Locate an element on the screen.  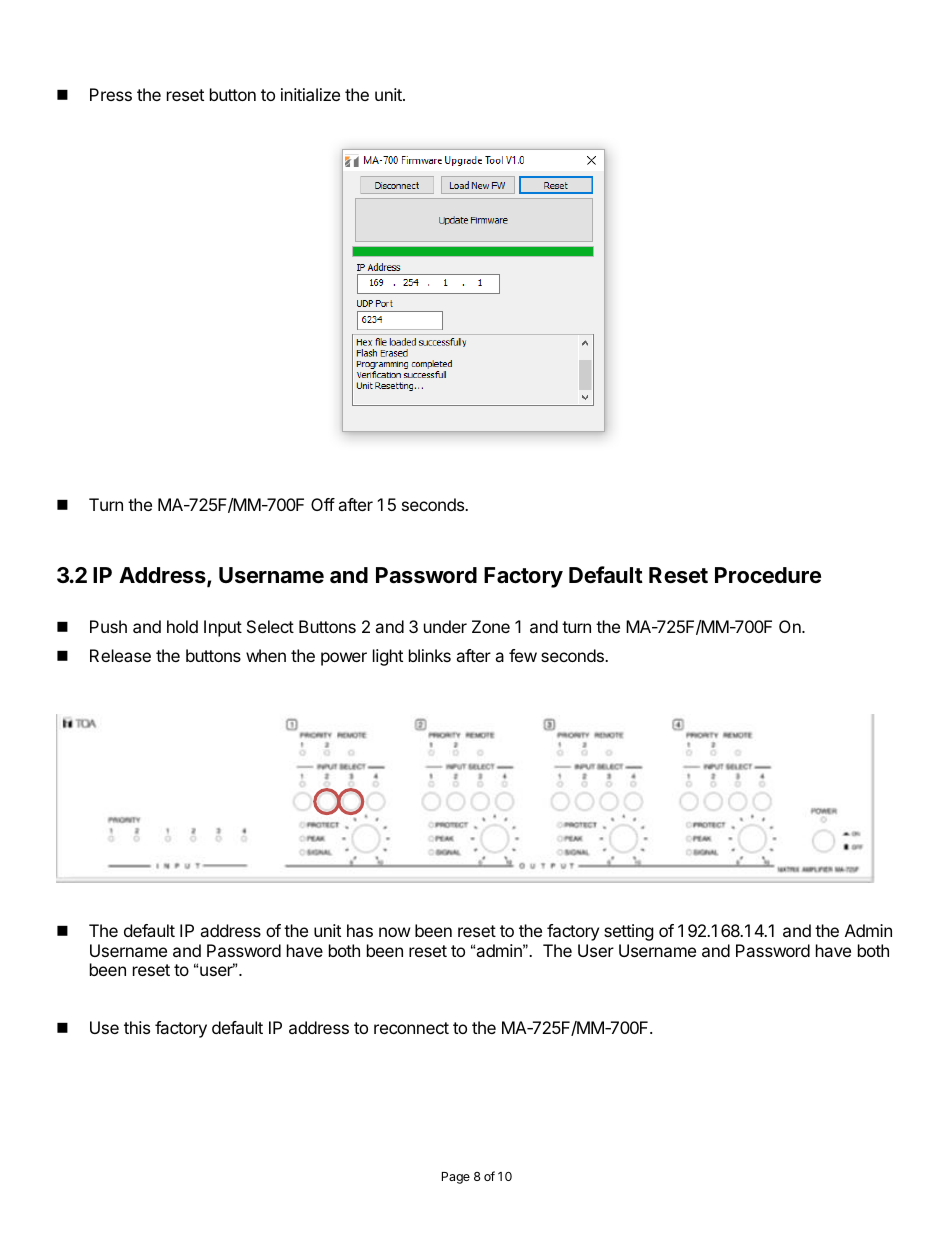
initialize is located at coordinates (310, 94).
